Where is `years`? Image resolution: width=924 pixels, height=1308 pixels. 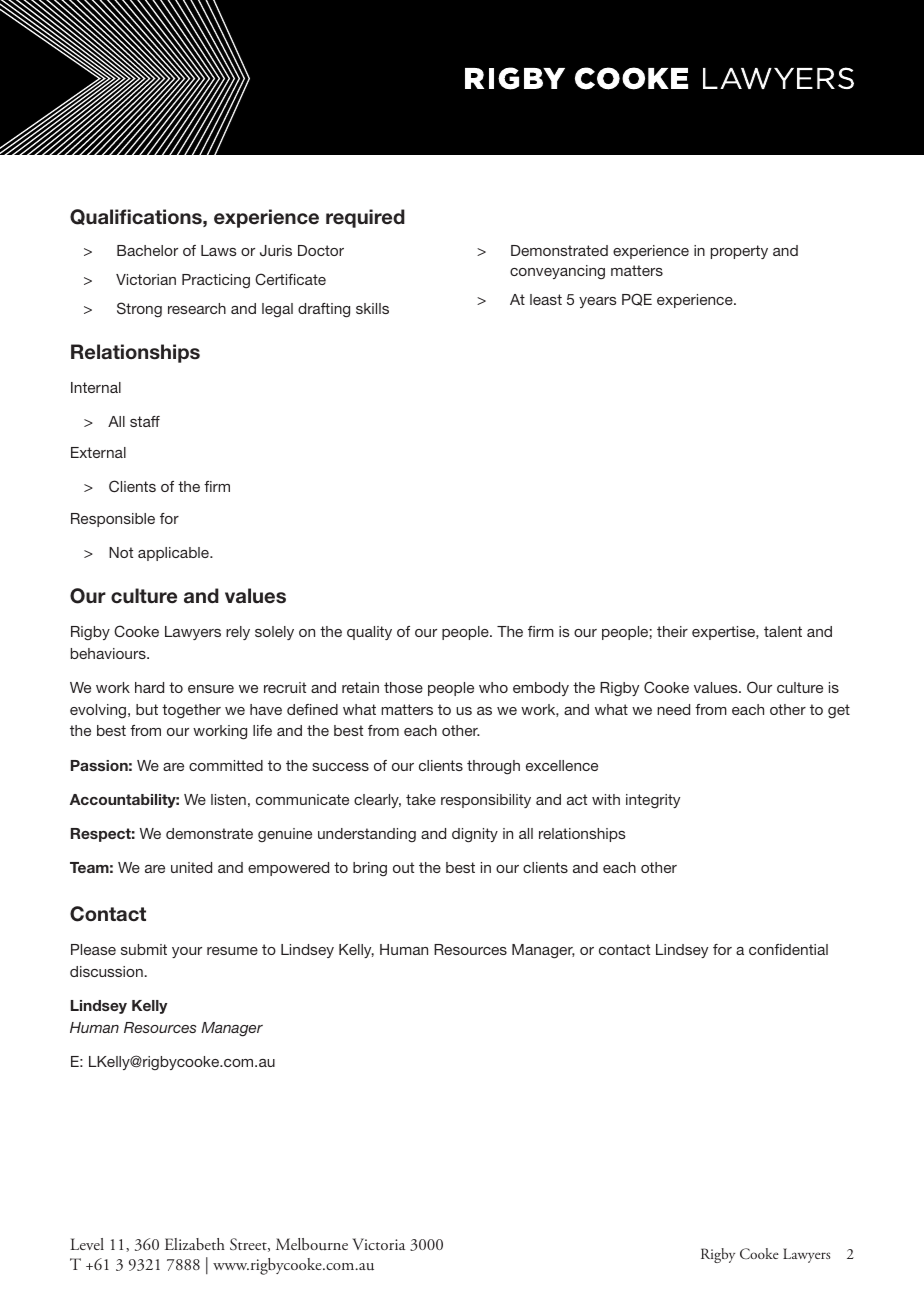
years is located at coordinates (598, 302).
